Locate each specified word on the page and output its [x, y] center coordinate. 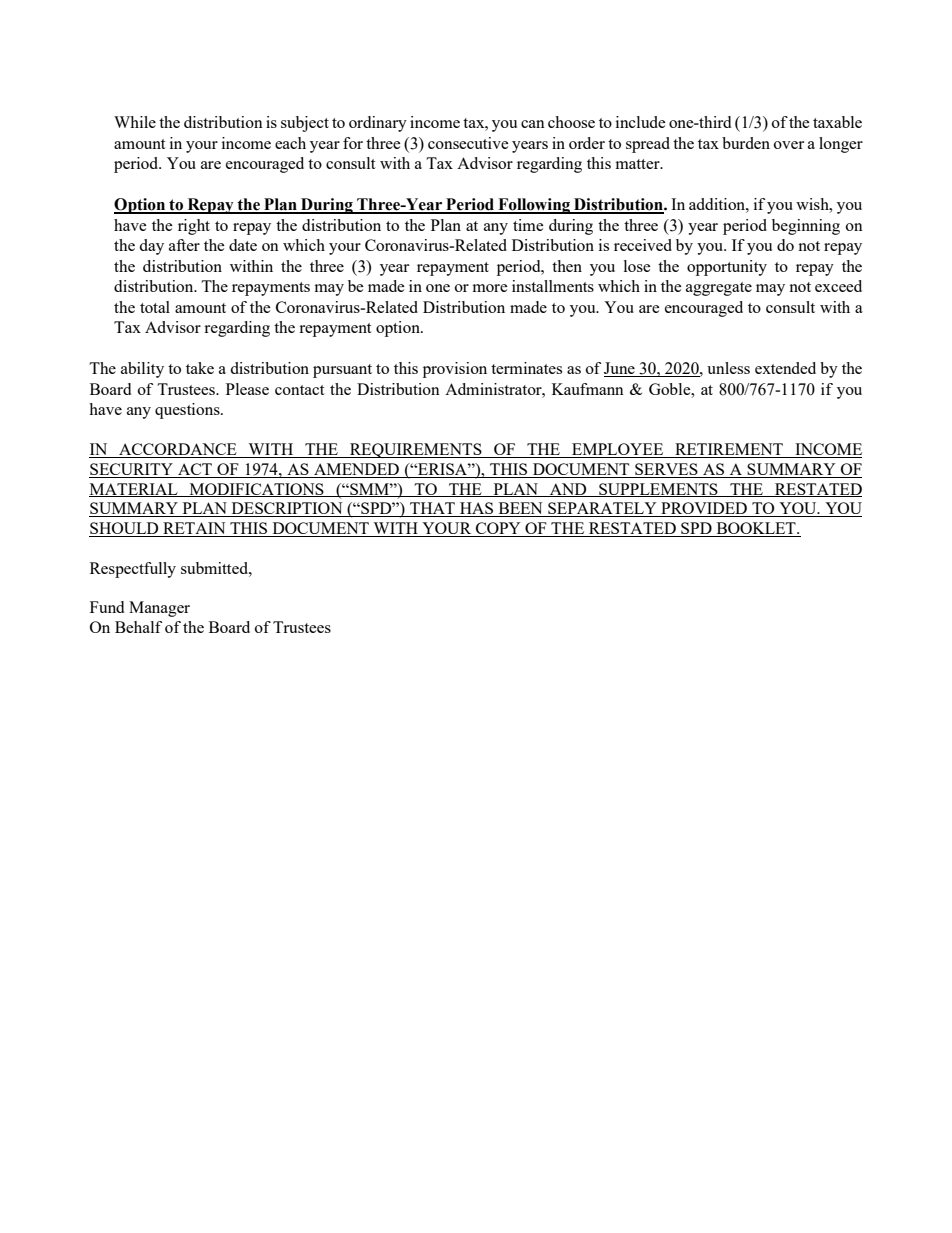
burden [746, 143]
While [135, 122]
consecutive [468, 143]
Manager [159, 609]
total [155, 307]
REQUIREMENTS [416, 450]
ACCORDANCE [178, 450]
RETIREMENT [729, 450]
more [490, 288]
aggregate [719, 289]
